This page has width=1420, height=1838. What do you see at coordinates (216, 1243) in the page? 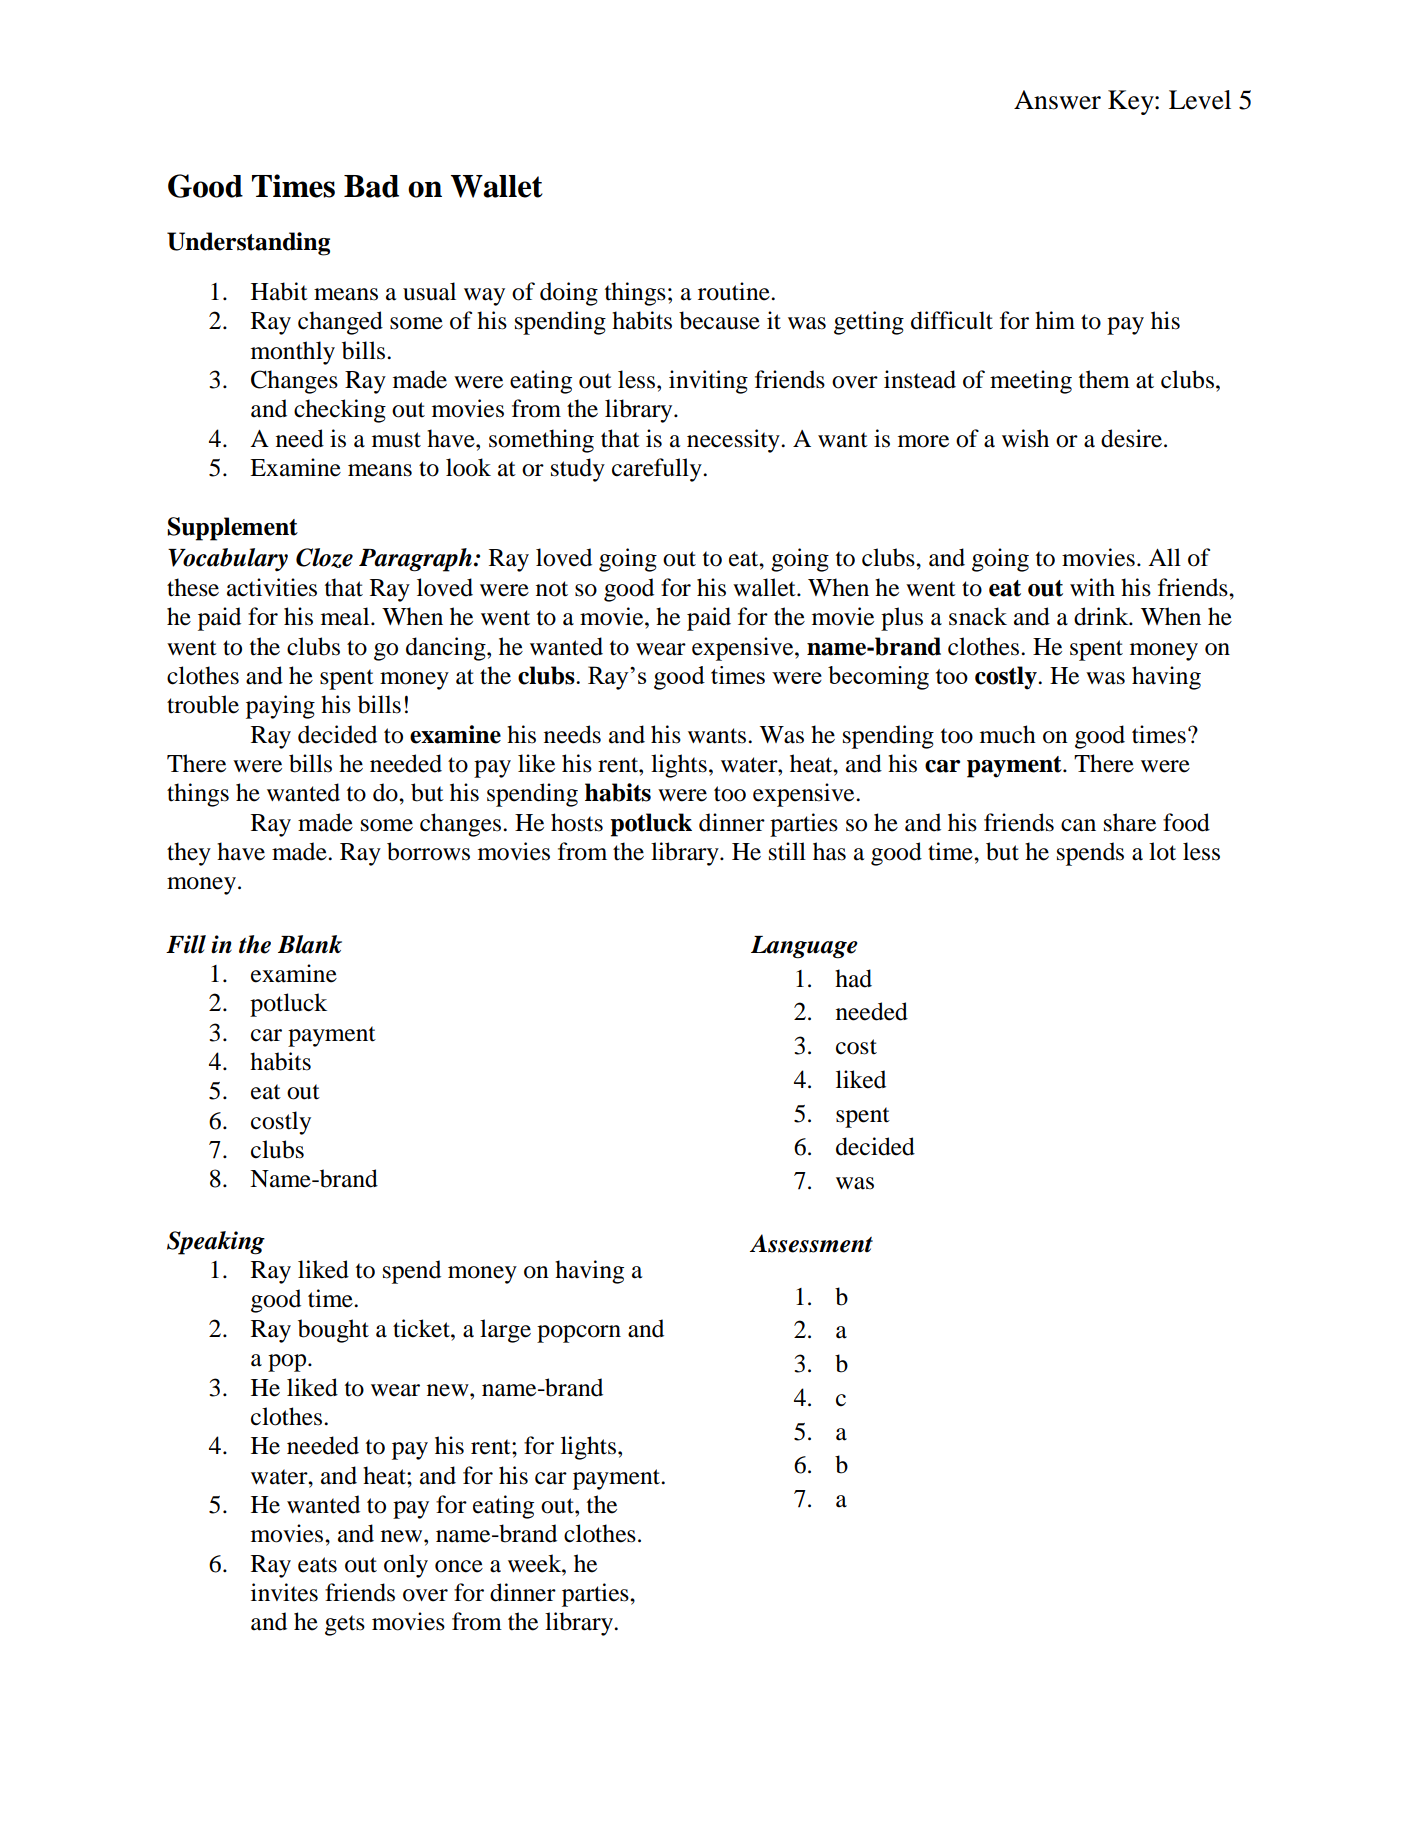
I see `Speaking` at bounding box center [216, 1243].
